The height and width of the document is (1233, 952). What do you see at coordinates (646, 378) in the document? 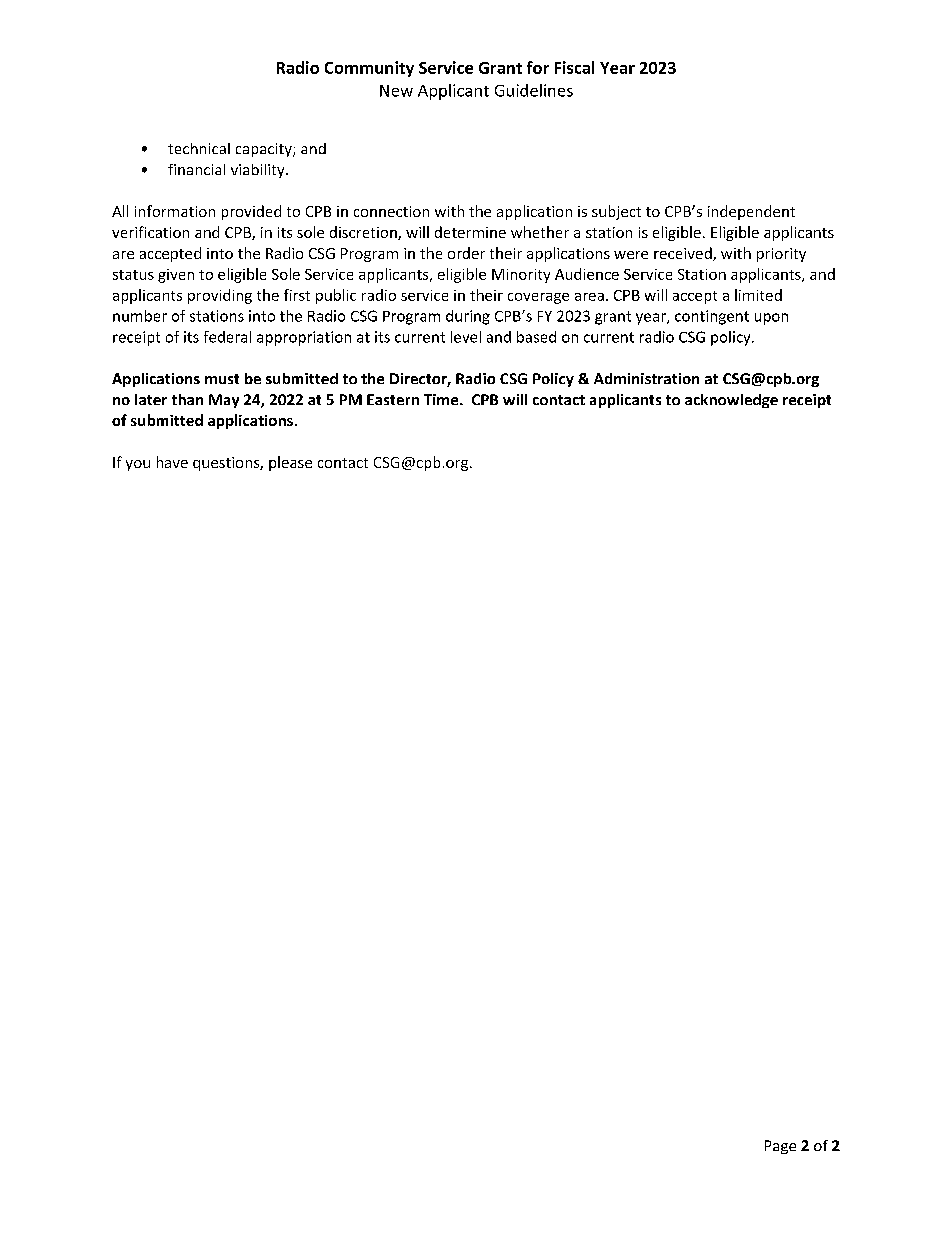
I see `Administration` at bounding box center [646, 378].
